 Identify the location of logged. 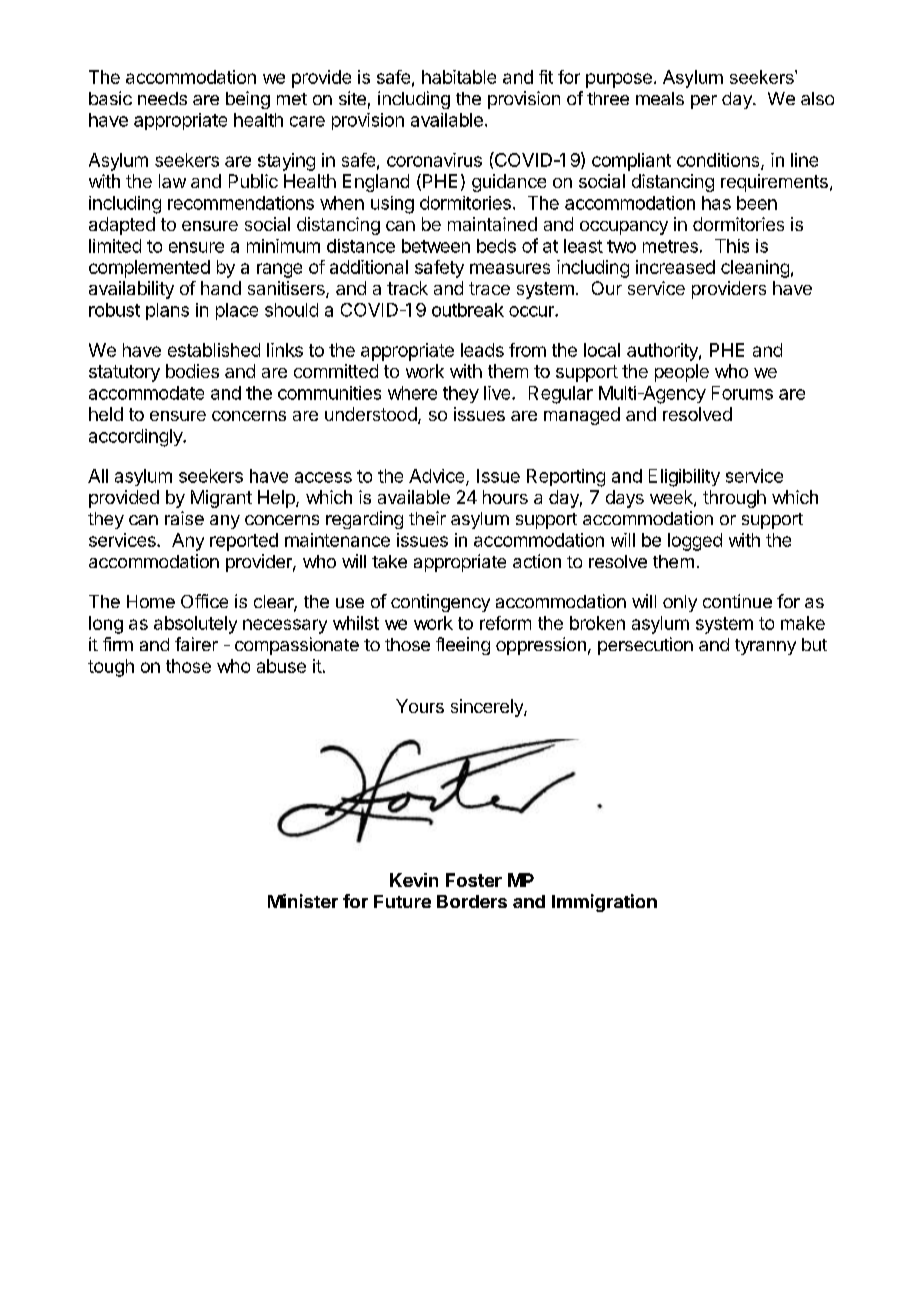
(695, 542).
